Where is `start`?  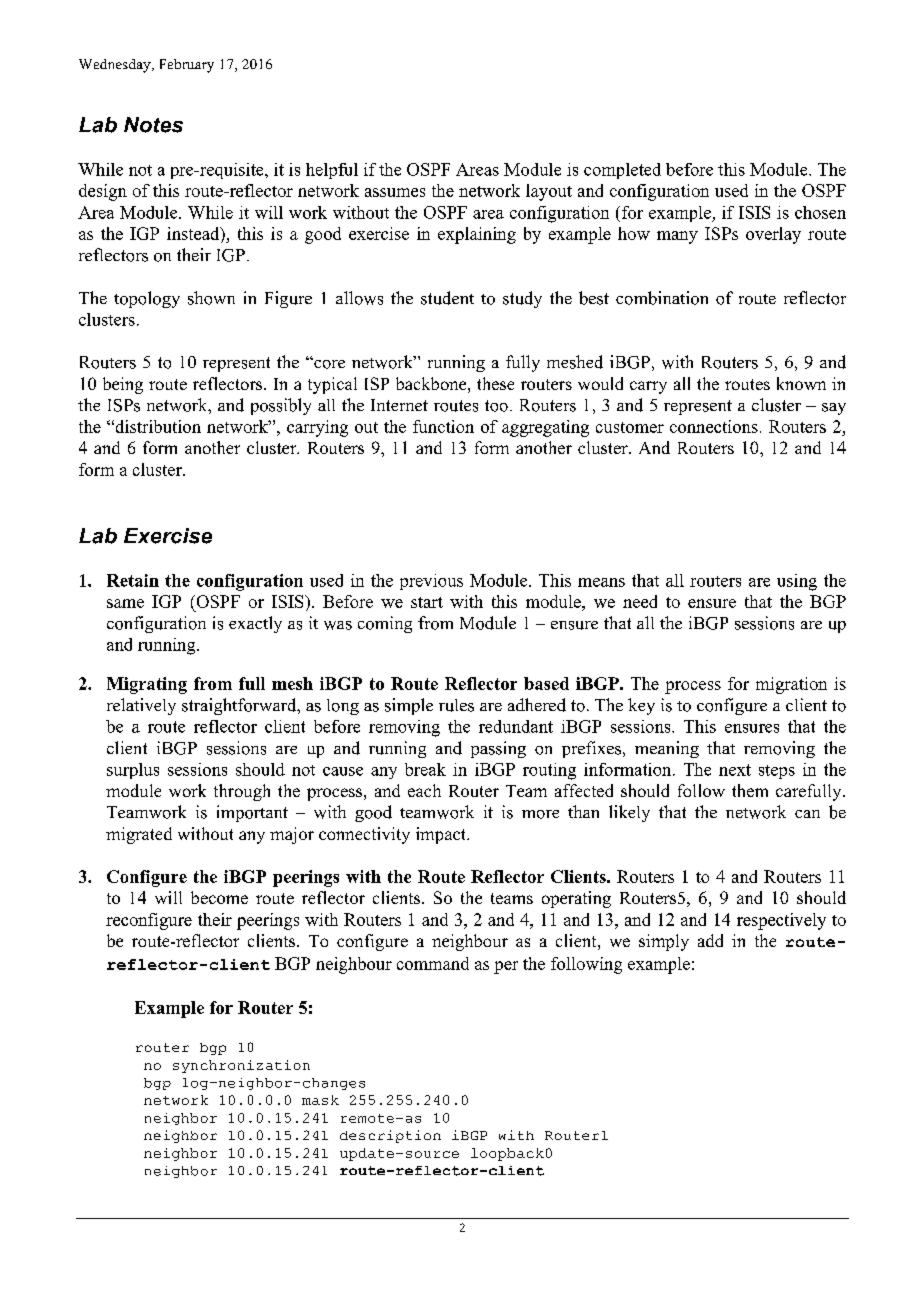
start is located at coordinates (427, 602).
